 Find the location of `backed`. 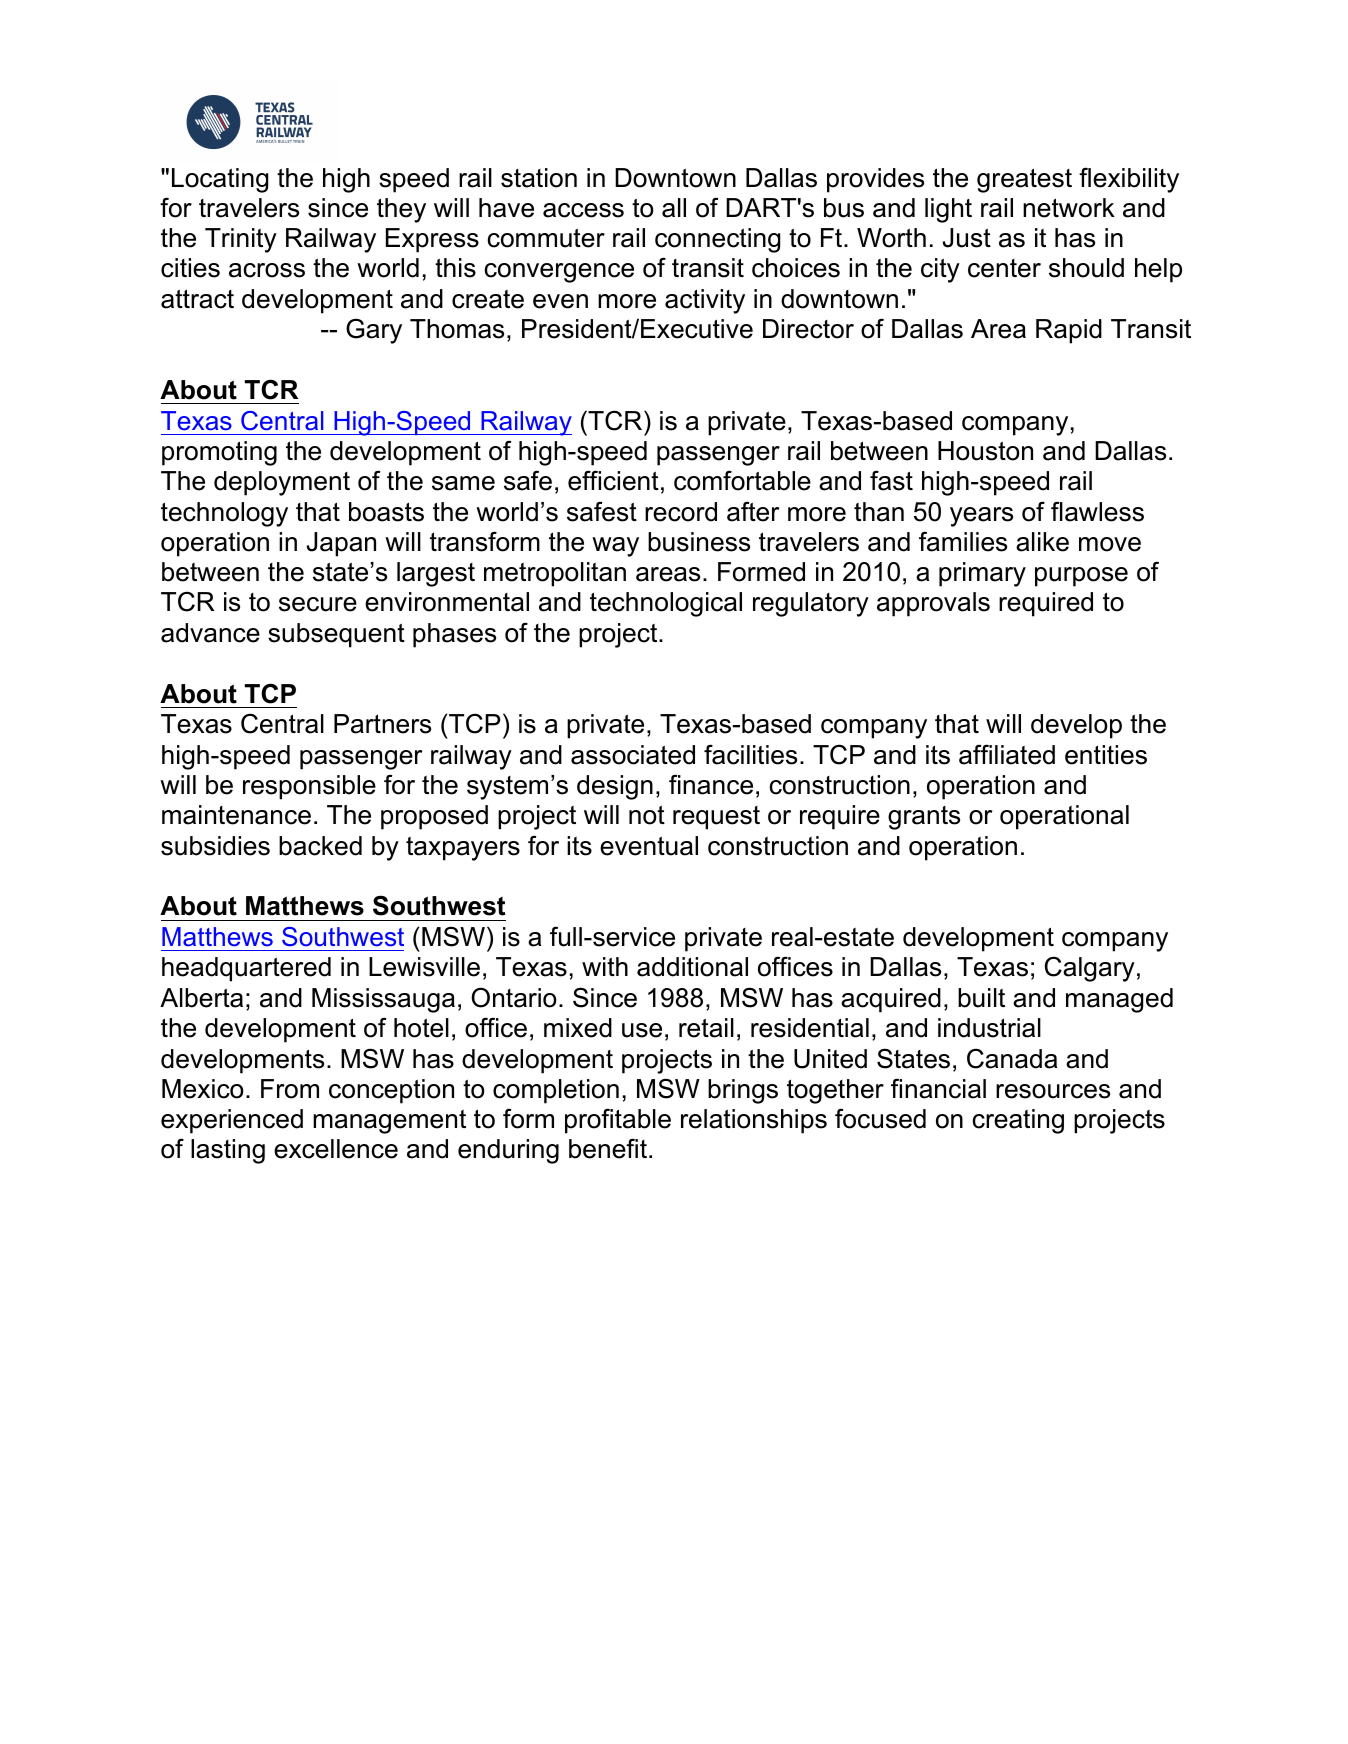

backed is located at coordinates (320, 846).
